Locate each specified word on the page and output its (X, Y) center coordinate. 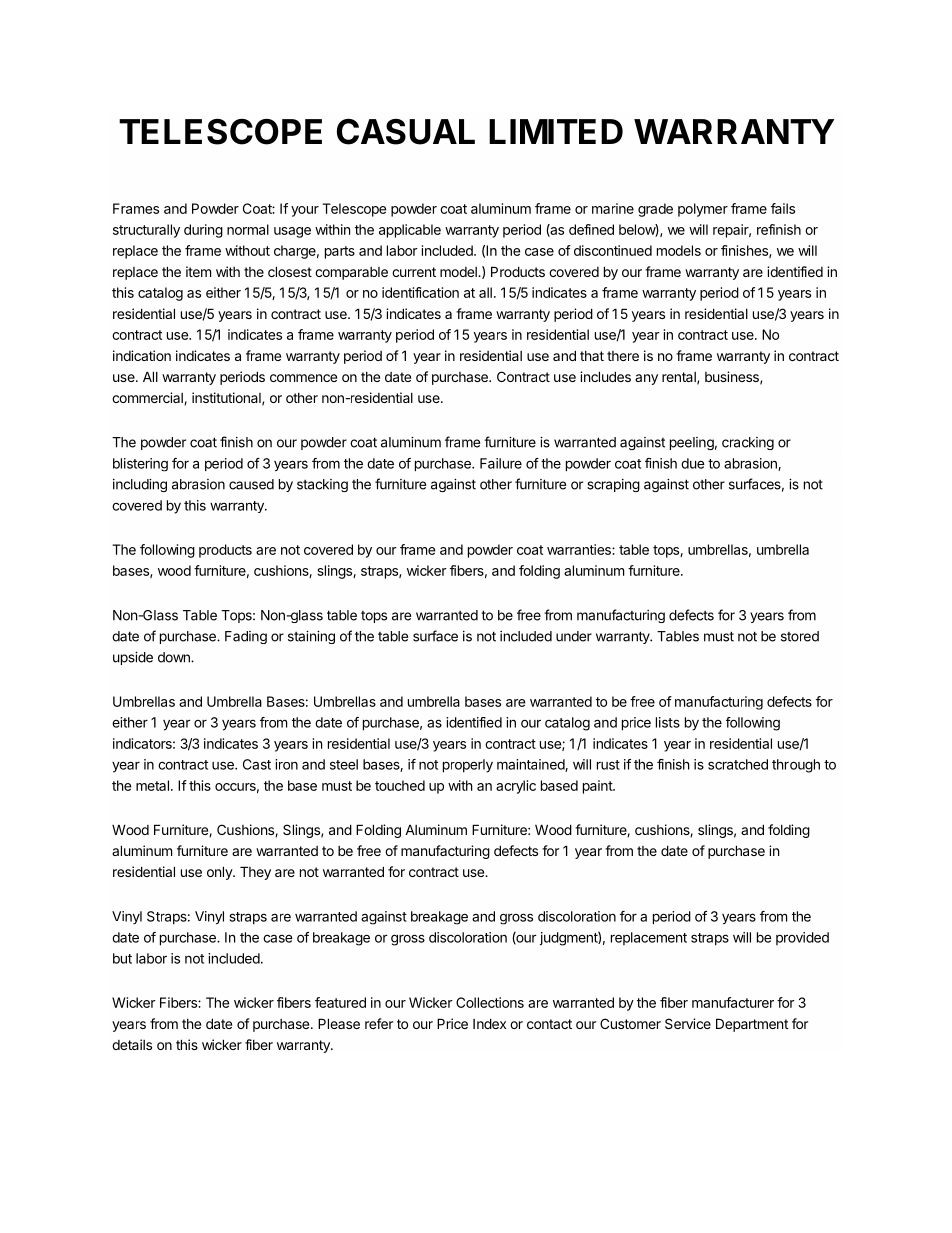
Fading (246, 637)
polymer (703, 210)
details (132, 1044)
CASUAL (406, 132)
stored (800, 636)
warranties (580, 549)
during (203, 231)
